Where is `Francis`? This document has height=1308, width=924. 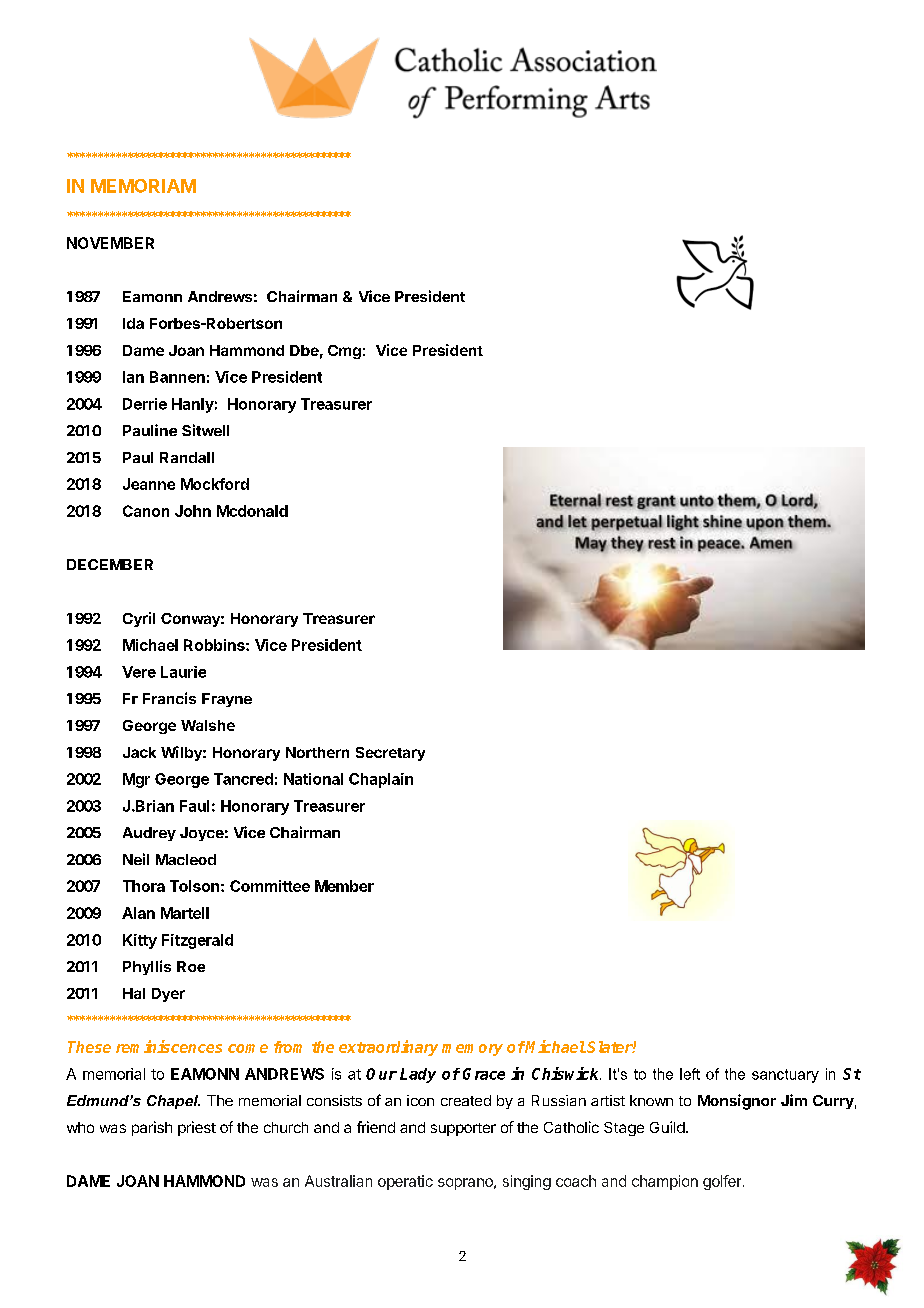 Francis is located at coordinates (169, 698).
